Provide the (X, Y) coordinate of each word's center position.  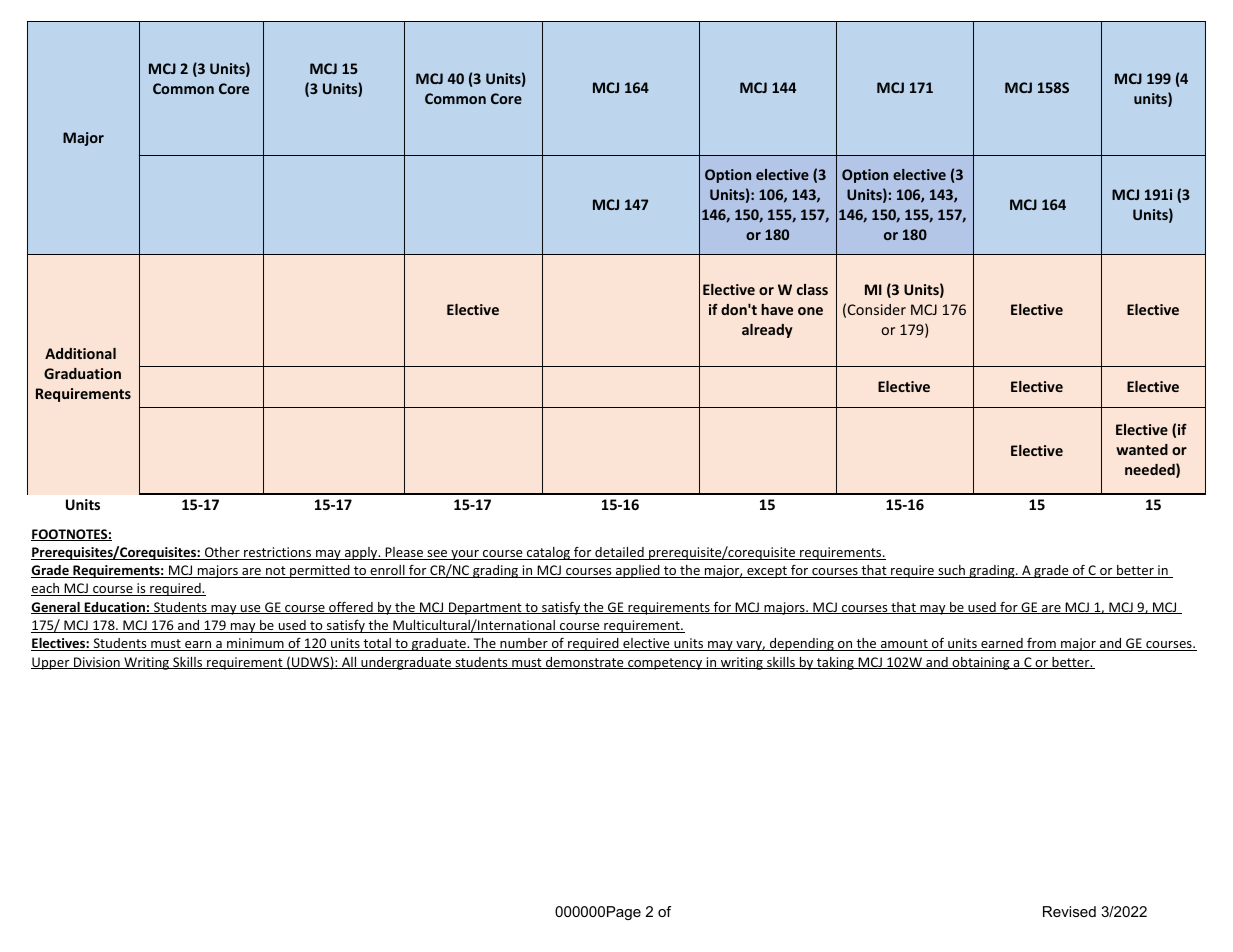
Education (114, 608)
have (777, 309)
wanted (1142, 449)
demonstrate (585, 663)
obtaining (981, 663)
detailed (619, 553)
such (951, 571)
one (810, 311)
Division (97, 663)
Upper (51, 663)
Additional (80, 353)
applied (638, 571)
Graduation (82, 373)
